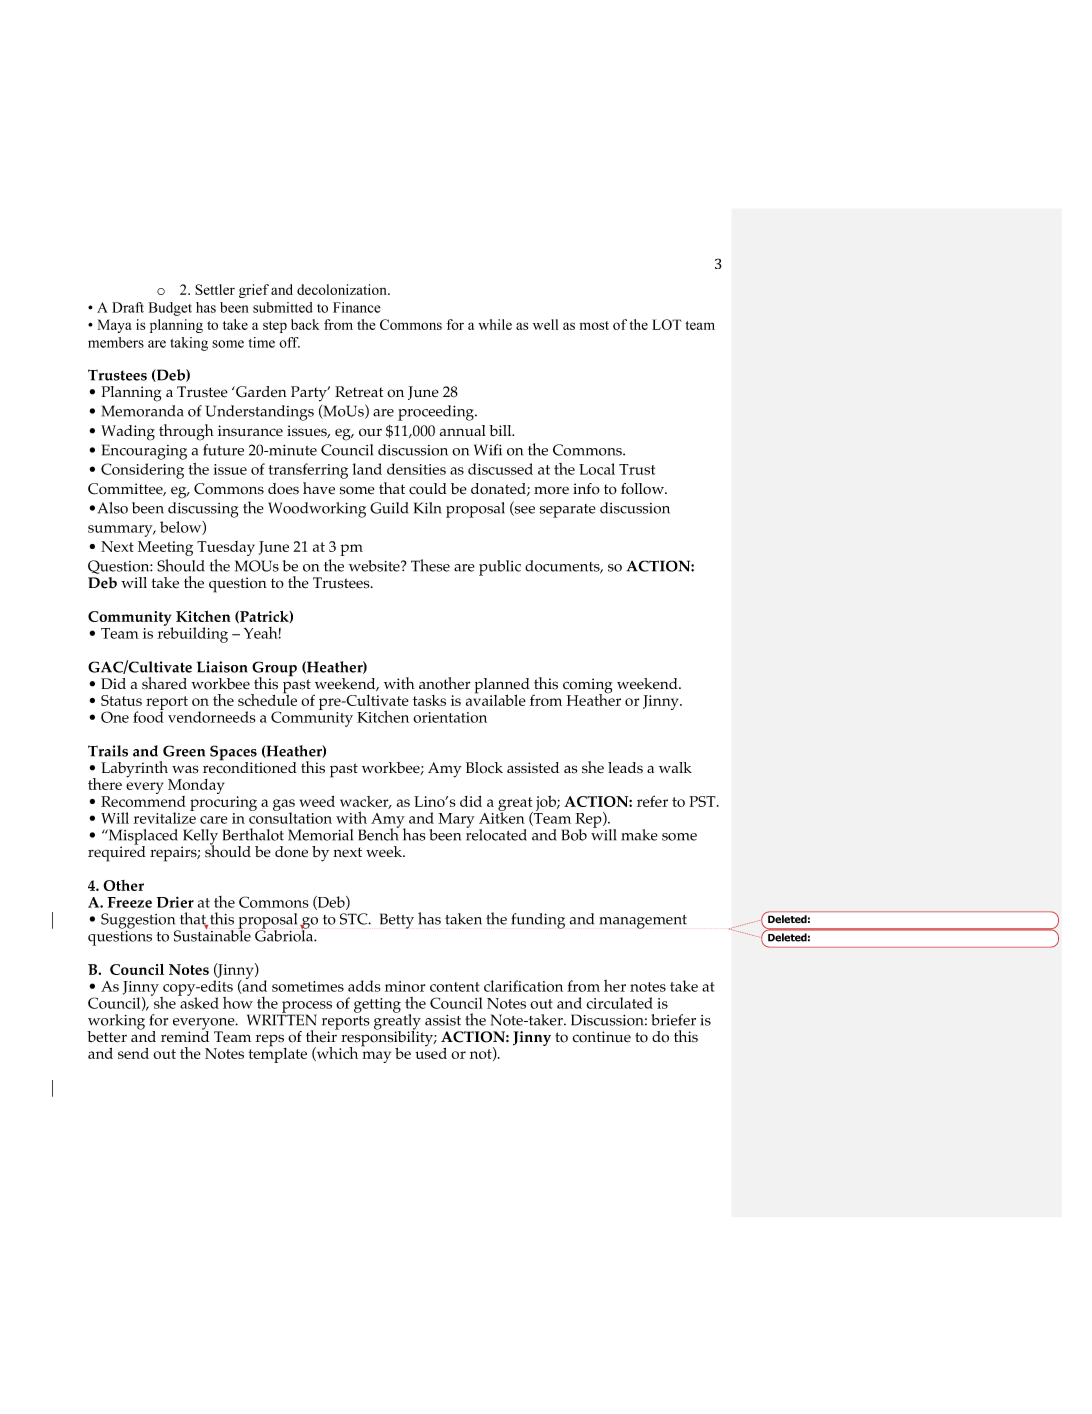 This screenshot has width=1092, height=1414. Describe the element at coordinates (594, 325) in the screenshot. I see `most` at that location.
